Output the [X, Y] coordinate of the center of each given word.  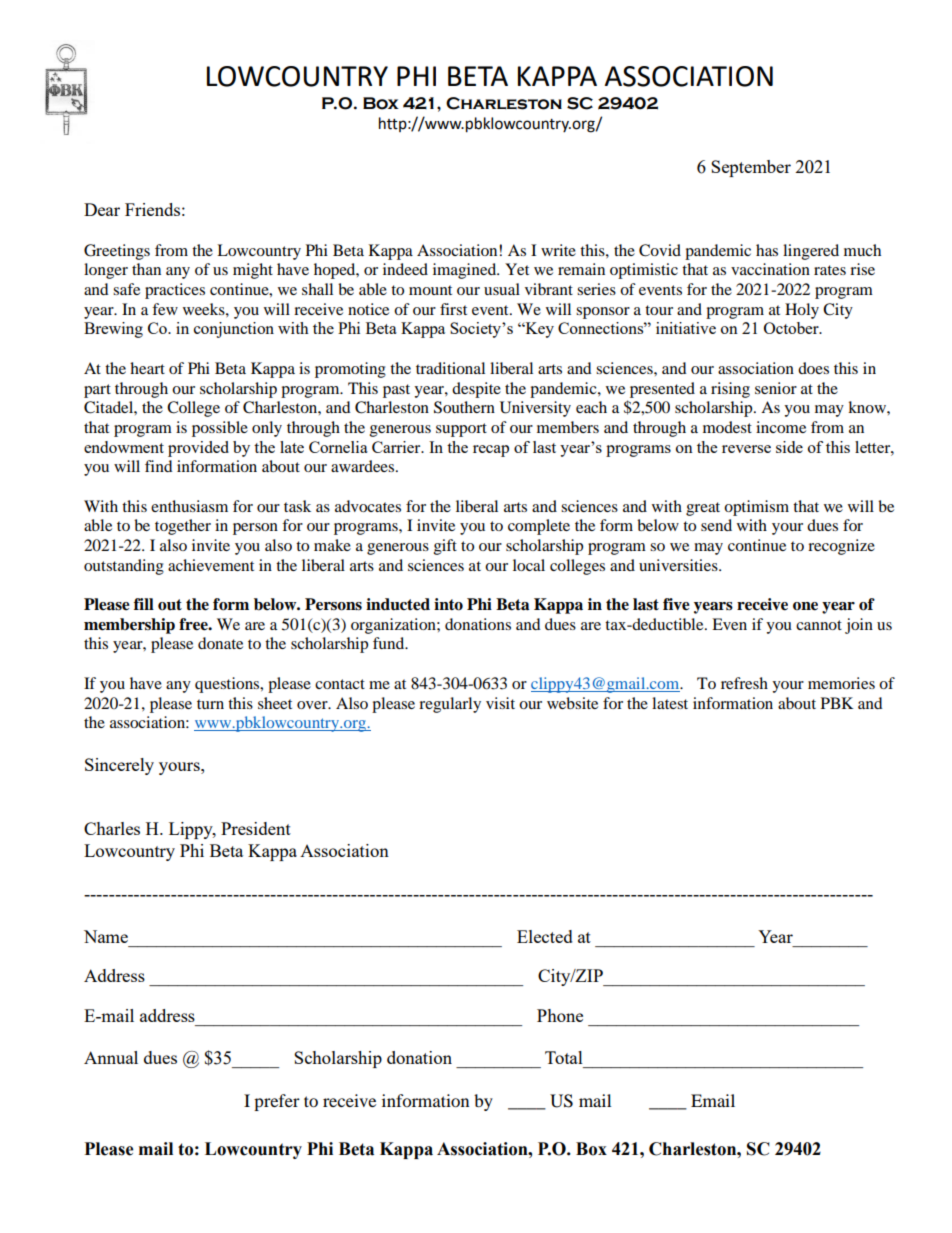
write [558, 250]
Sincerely [119, 766]
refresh [744, 683]
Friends [152, 209]
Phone [560, 1015]
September [751, 168]
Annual [111, 1057]
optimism [756, 508]
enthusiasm [189, 506]
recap [491, 451]
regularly [450, 705]
